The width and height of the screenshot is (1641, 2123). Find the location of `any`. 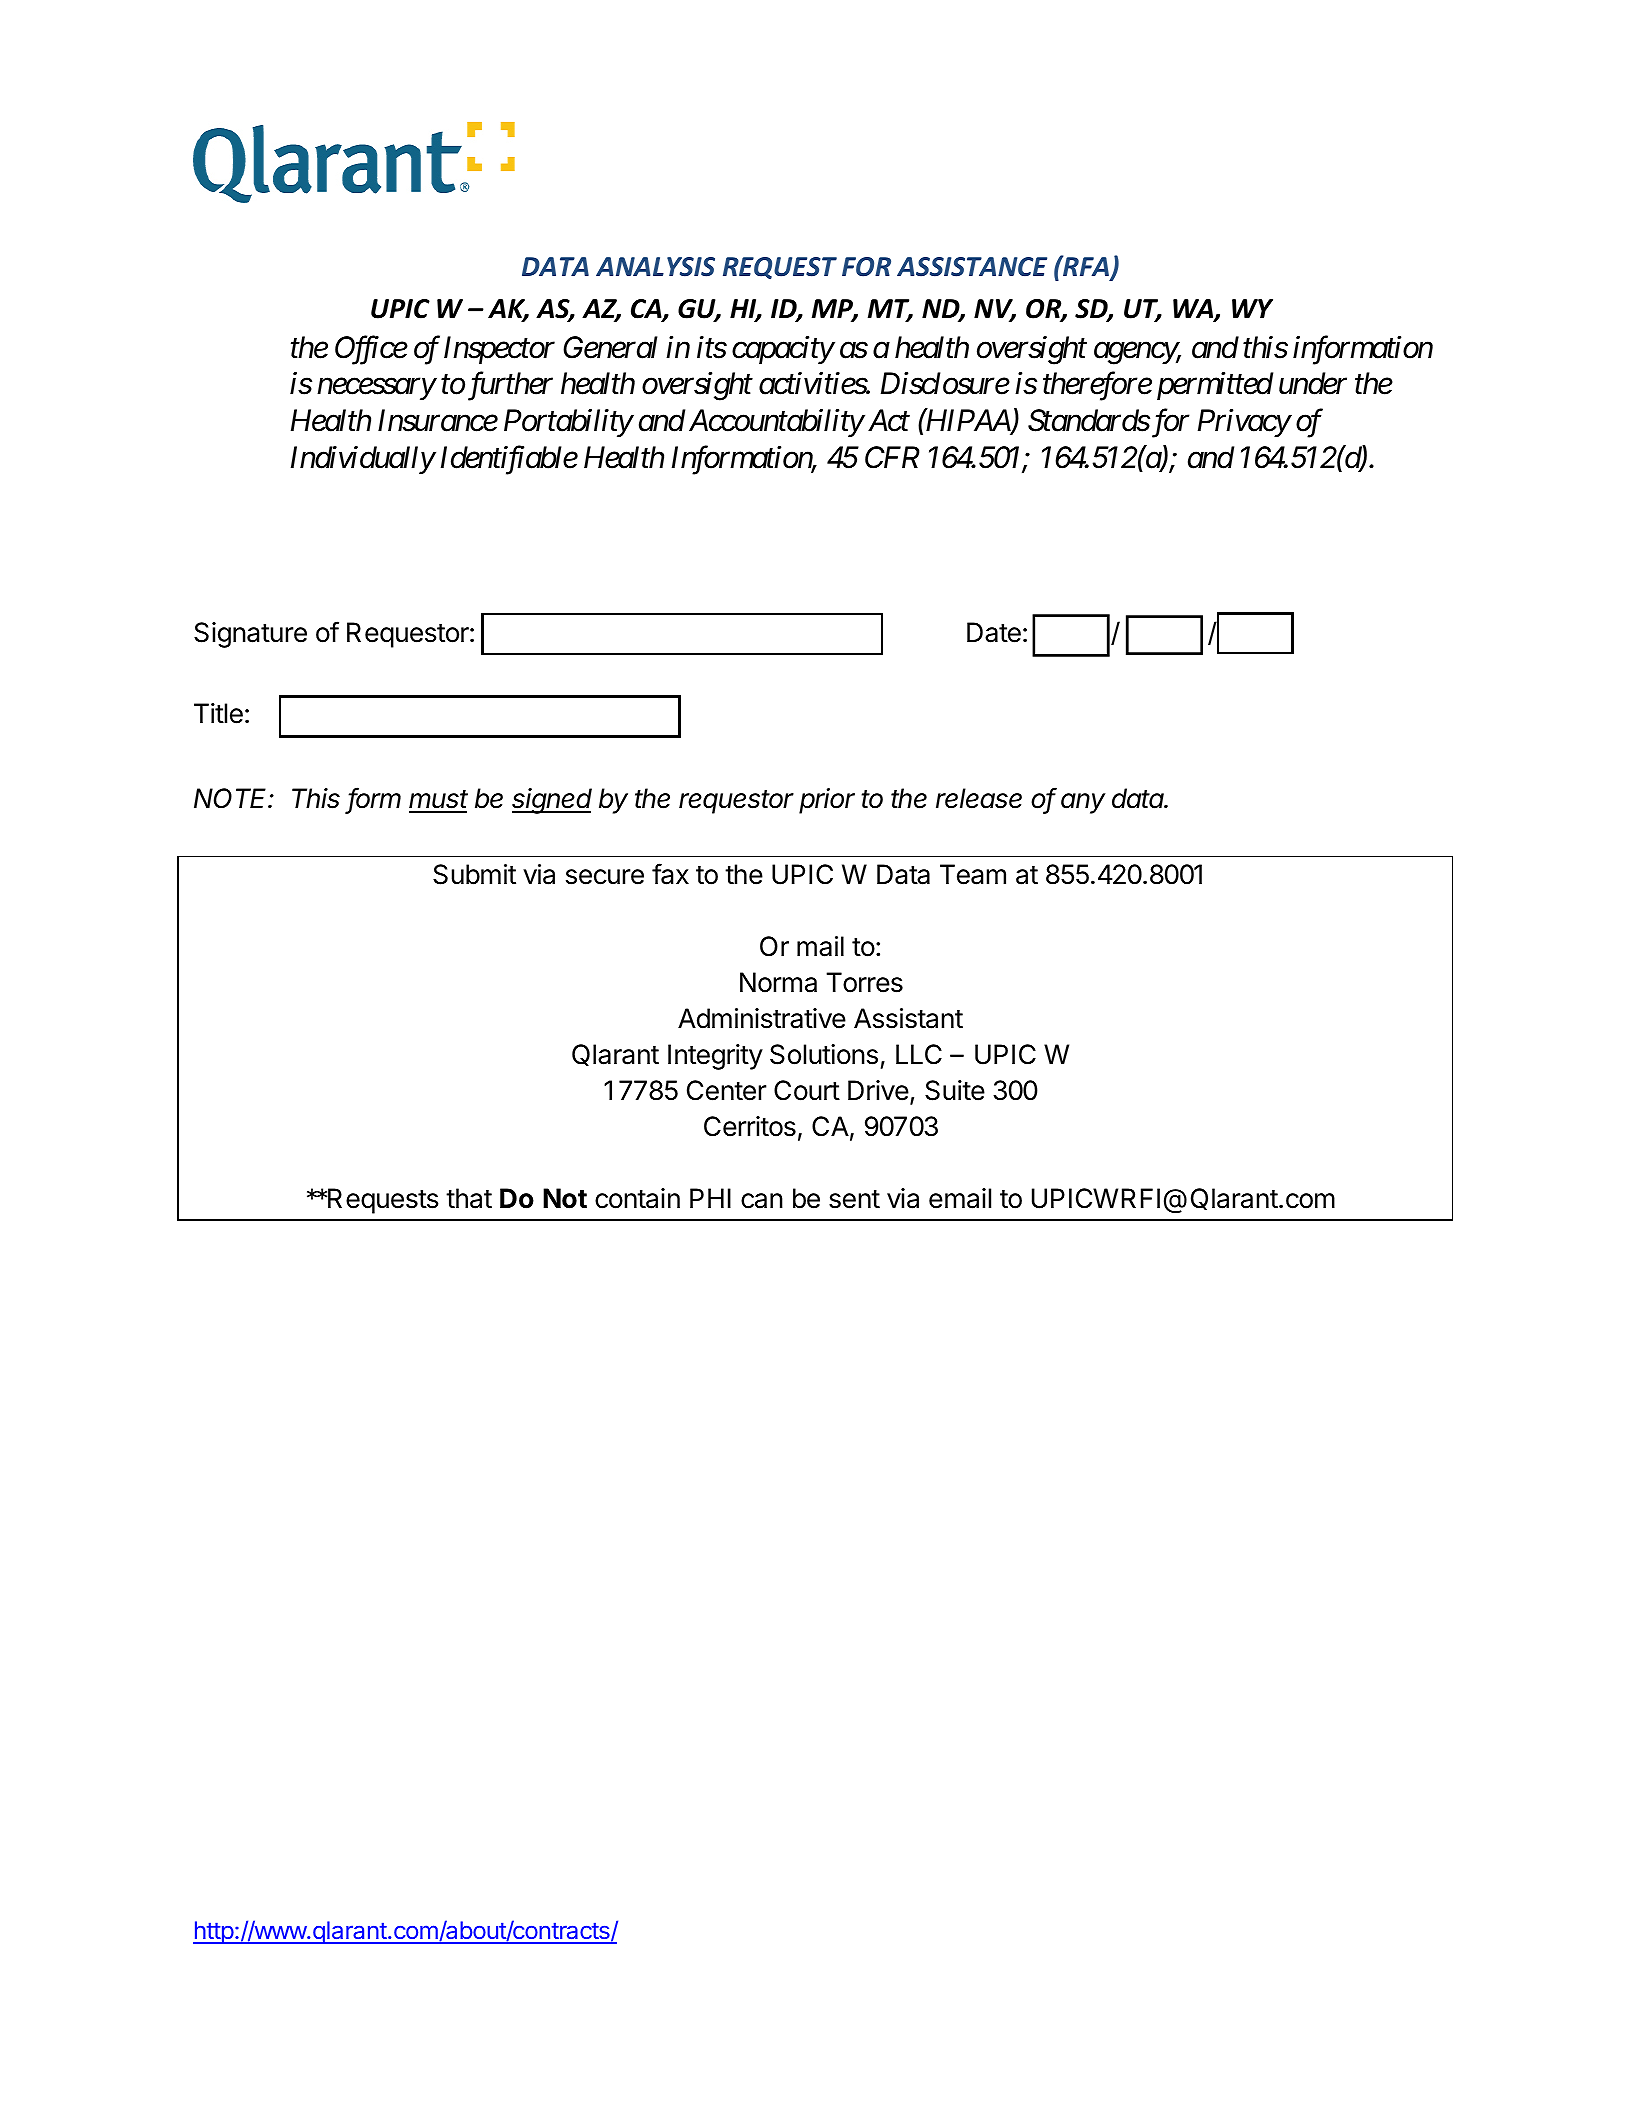

any is located at coordinates (1083, 803).
